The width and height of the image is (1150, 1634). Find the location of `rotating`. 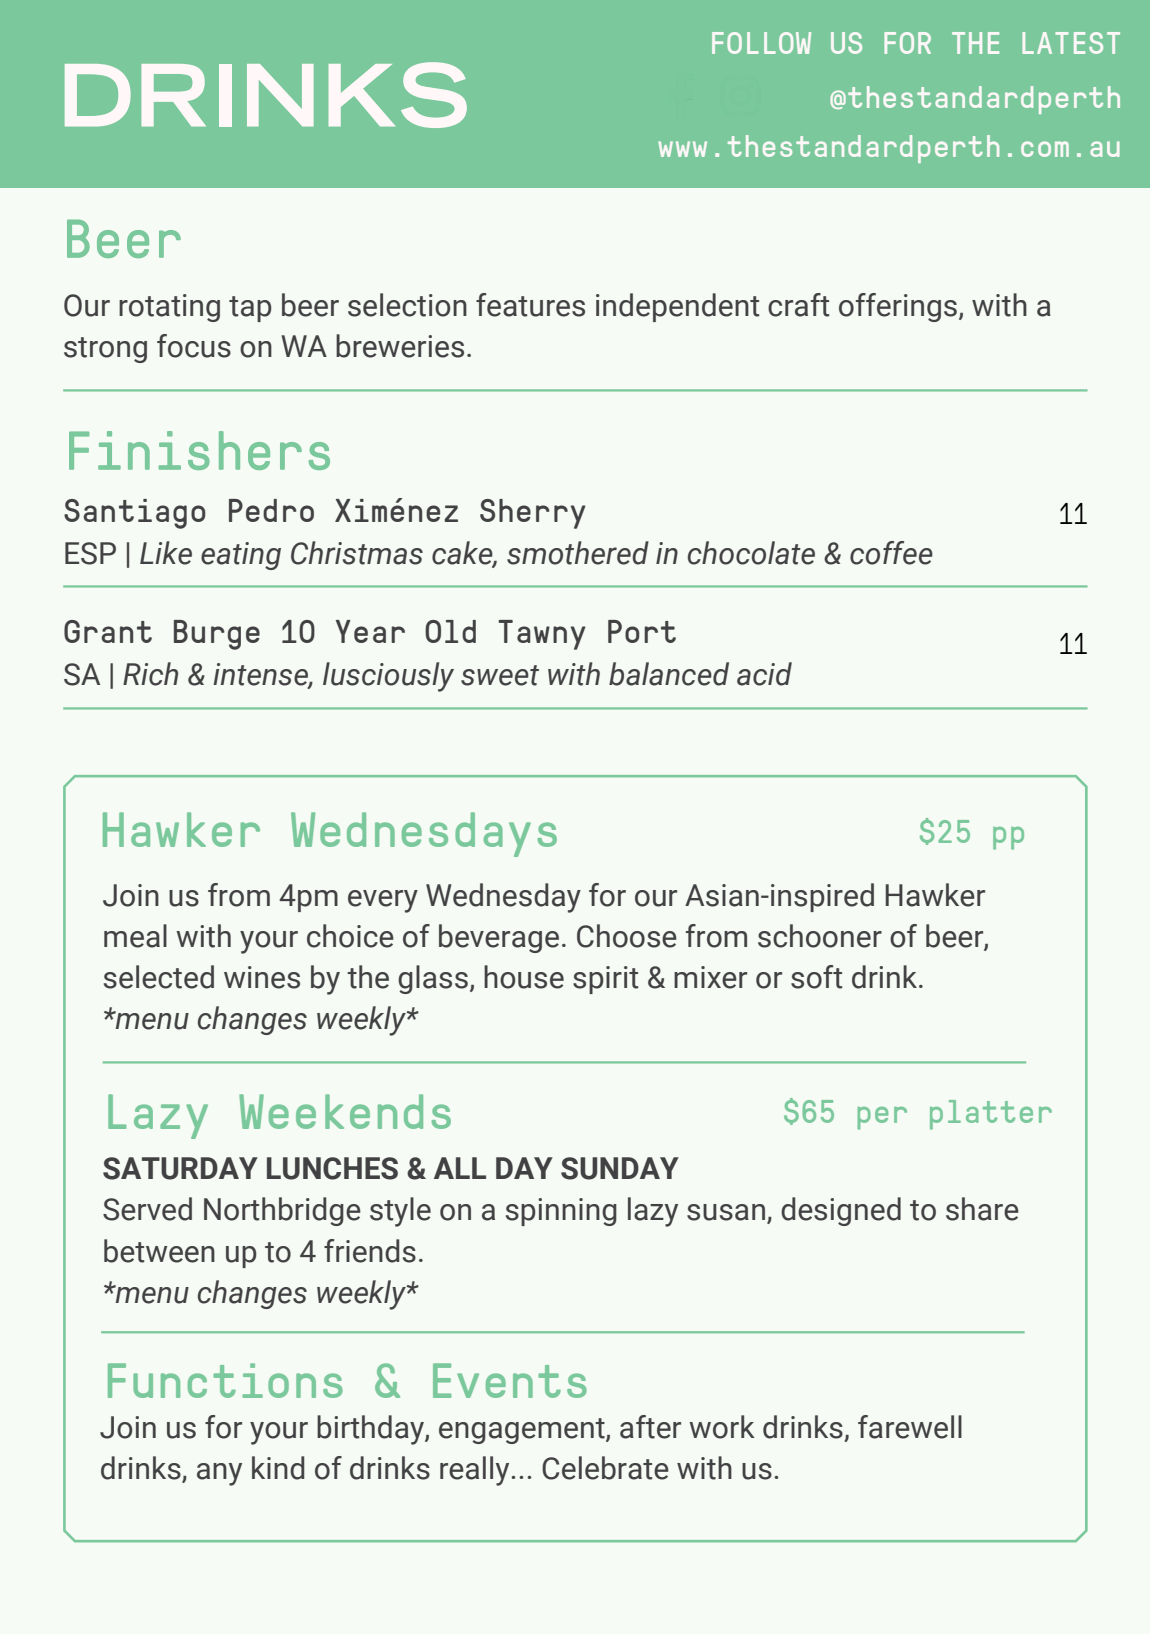

rotating is located at coordinates (169, 308).
